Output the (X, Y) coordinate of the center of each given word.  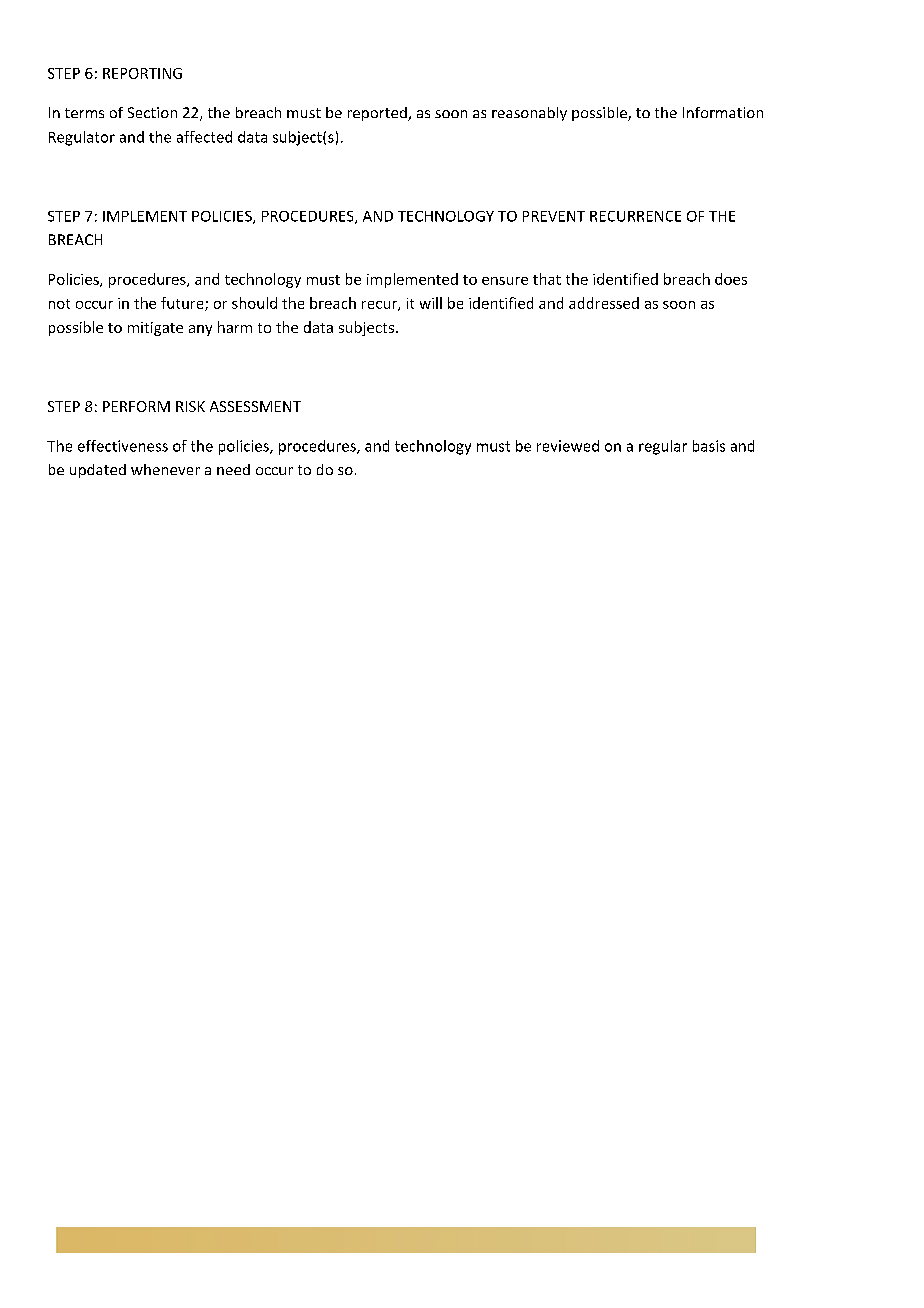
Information (723, 112)
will (431, 303)
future (183, 304)
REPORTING (142, 73)
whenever (165, 469)
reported (378, 114)
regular (663, 447)
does (731, 279)
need (233, 469)
